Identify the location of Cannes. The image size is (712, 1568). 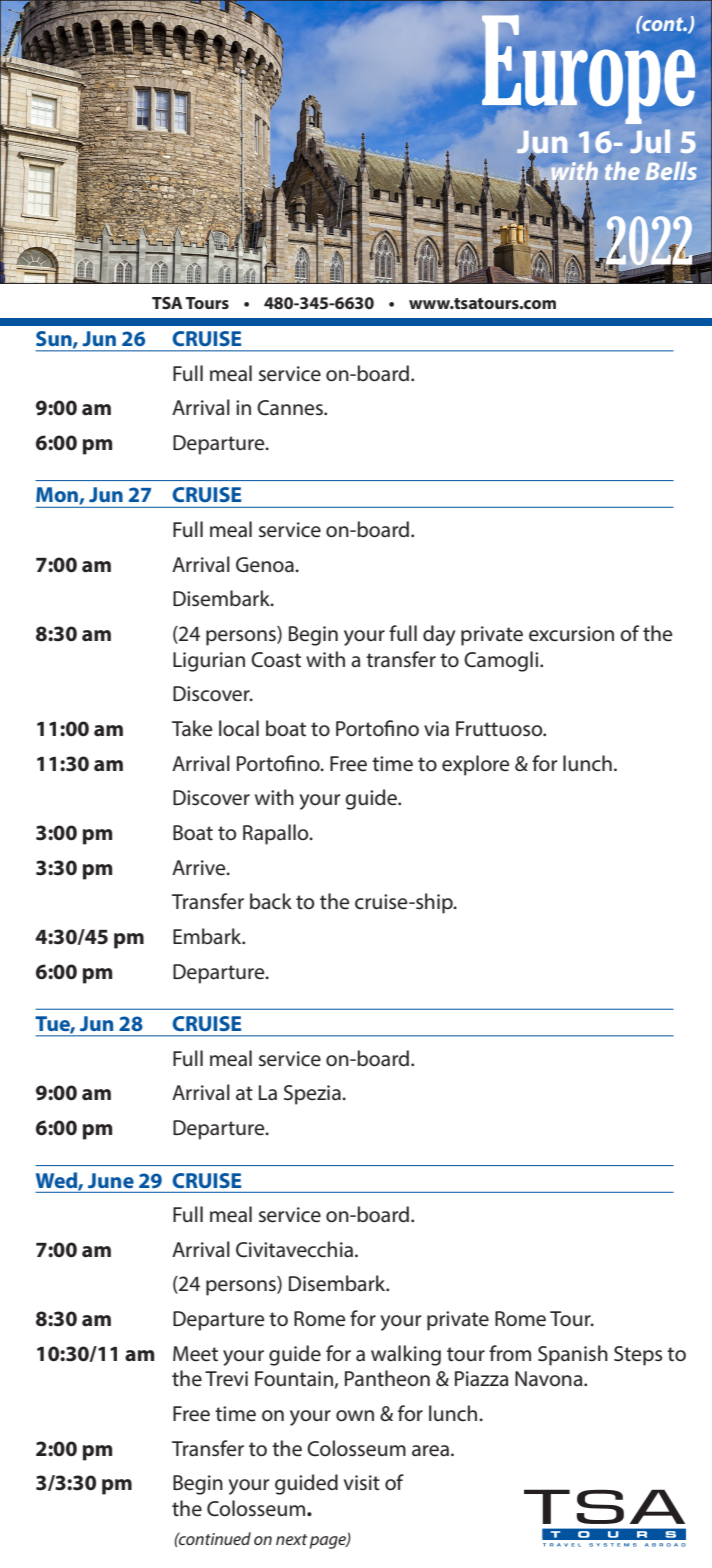
(291, 408).
